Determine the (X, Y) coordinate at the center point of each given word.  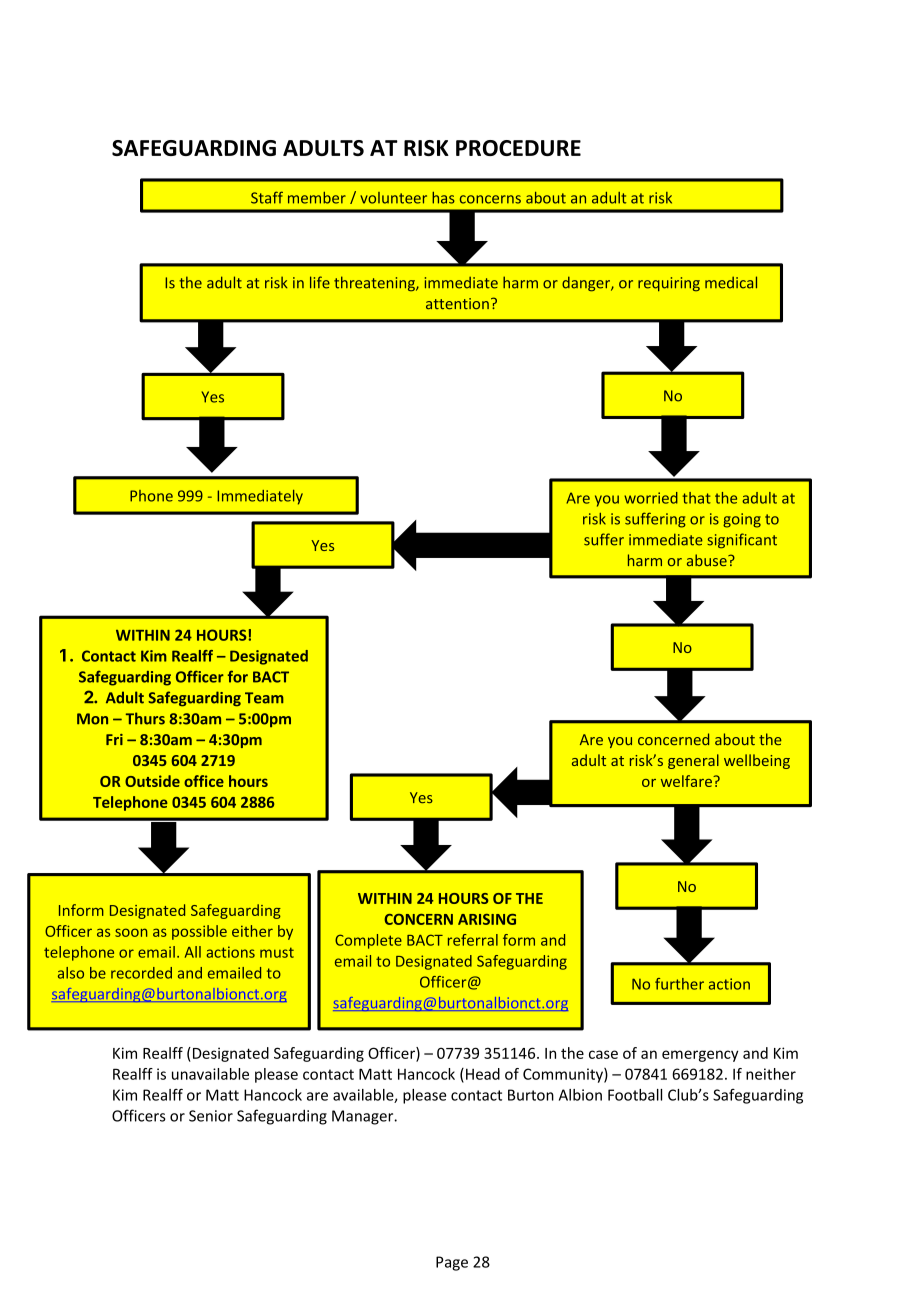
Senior (211, 1116)
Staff (267, 197)
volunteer (393, 198)
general (693, 761)
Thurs (145, 718)
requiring (669, 284)
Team (264, 698)
